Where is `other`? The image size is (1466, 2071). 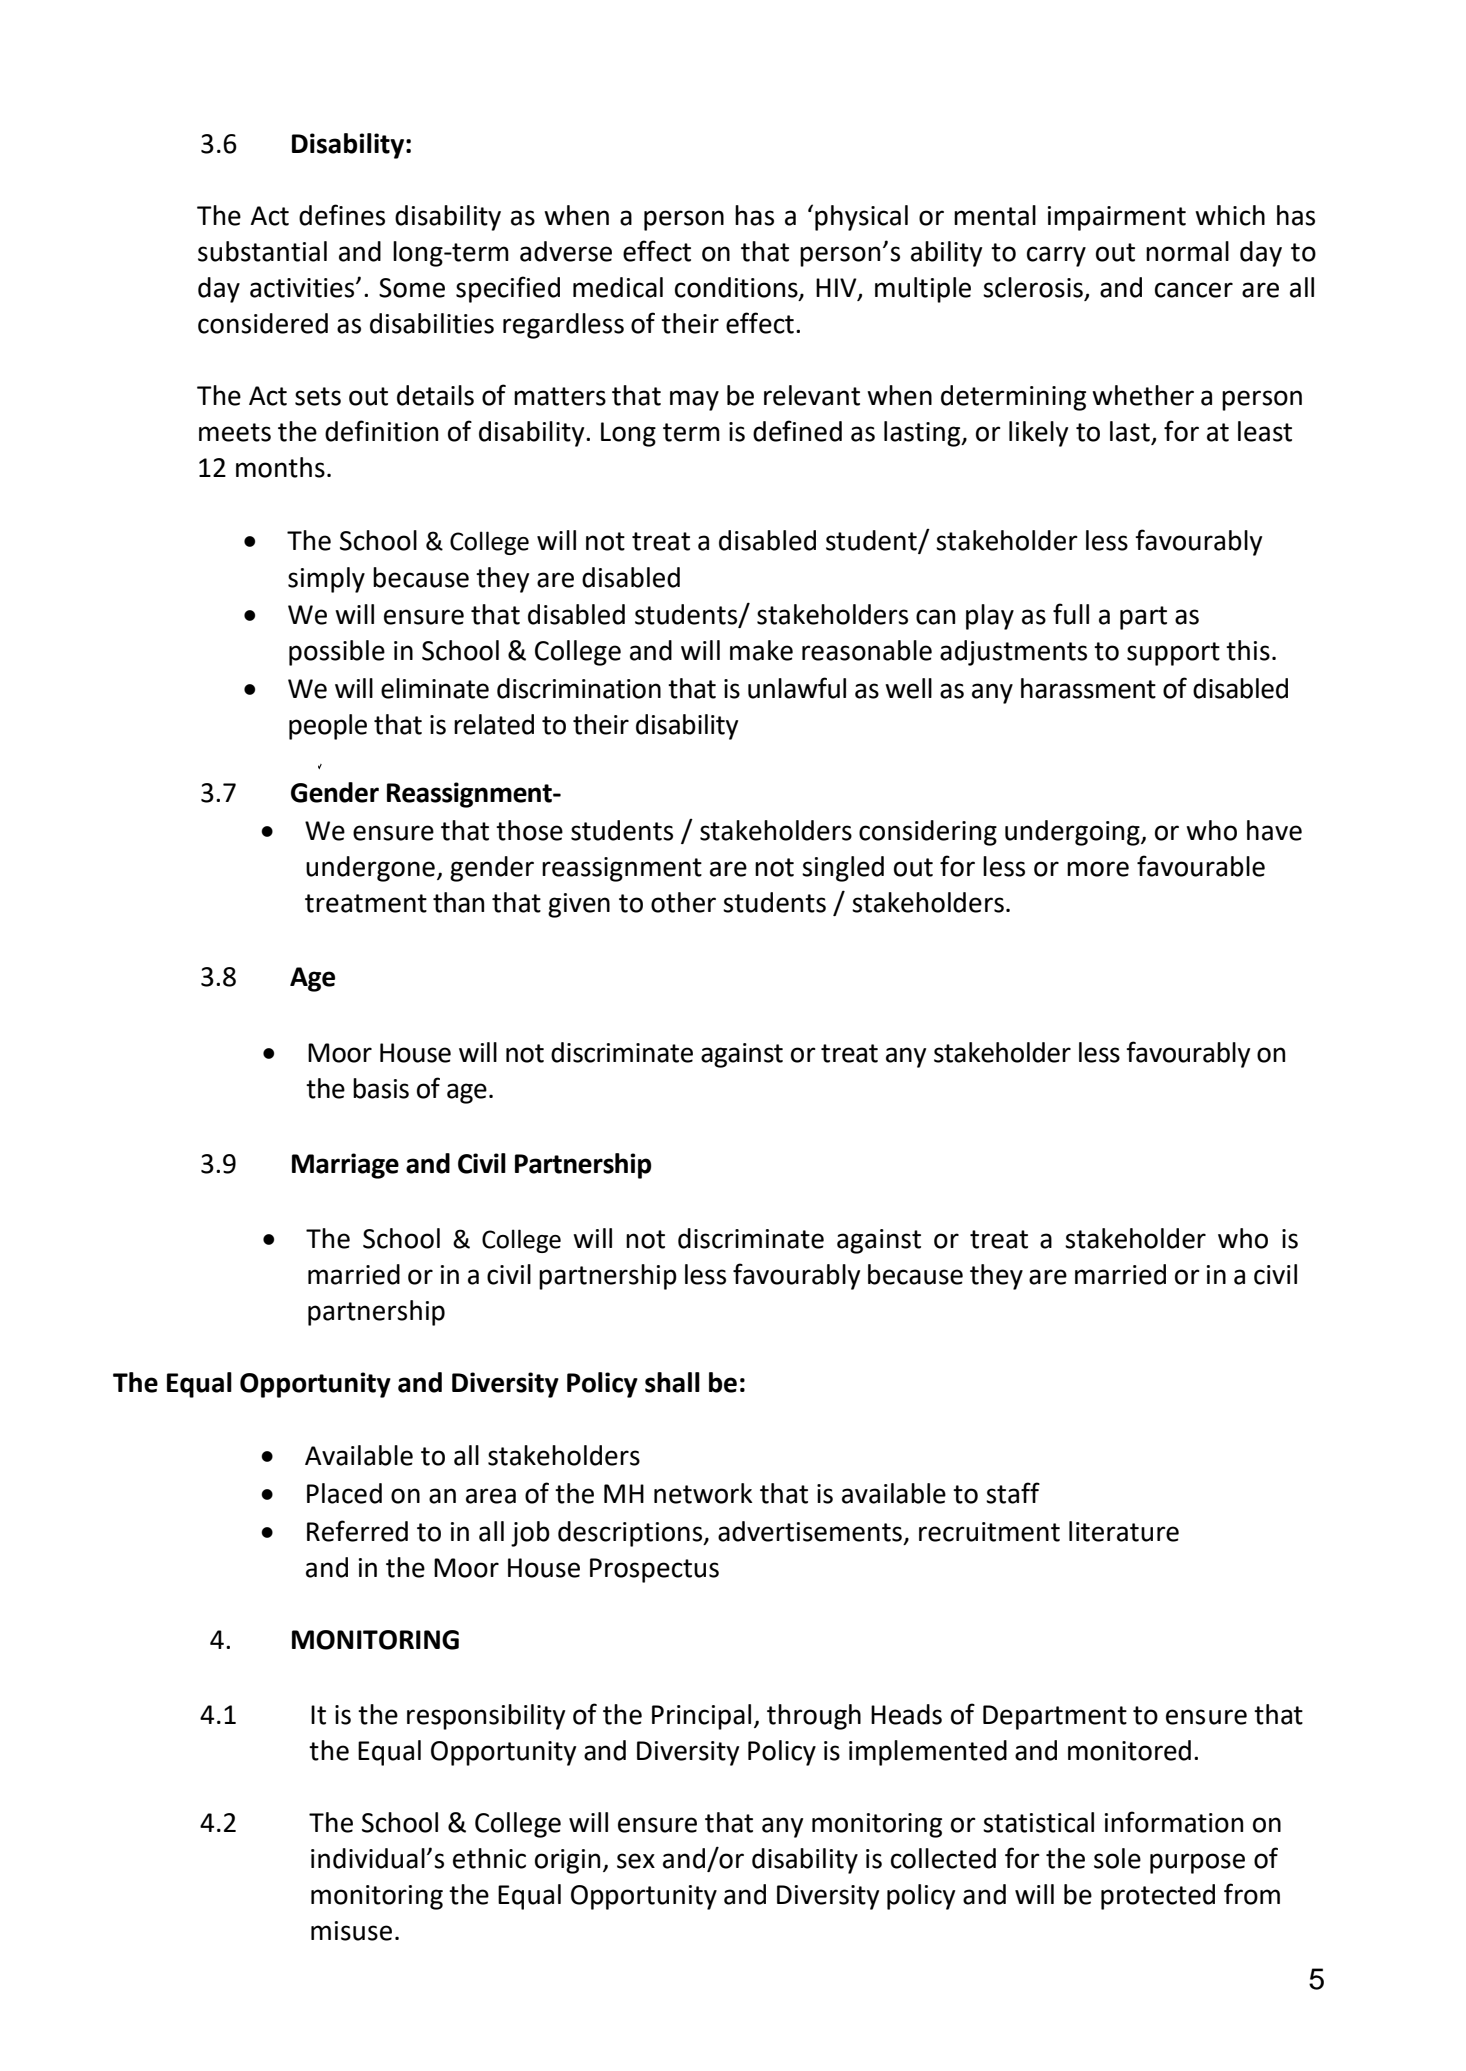
other is located at coordinates (683, 902).
